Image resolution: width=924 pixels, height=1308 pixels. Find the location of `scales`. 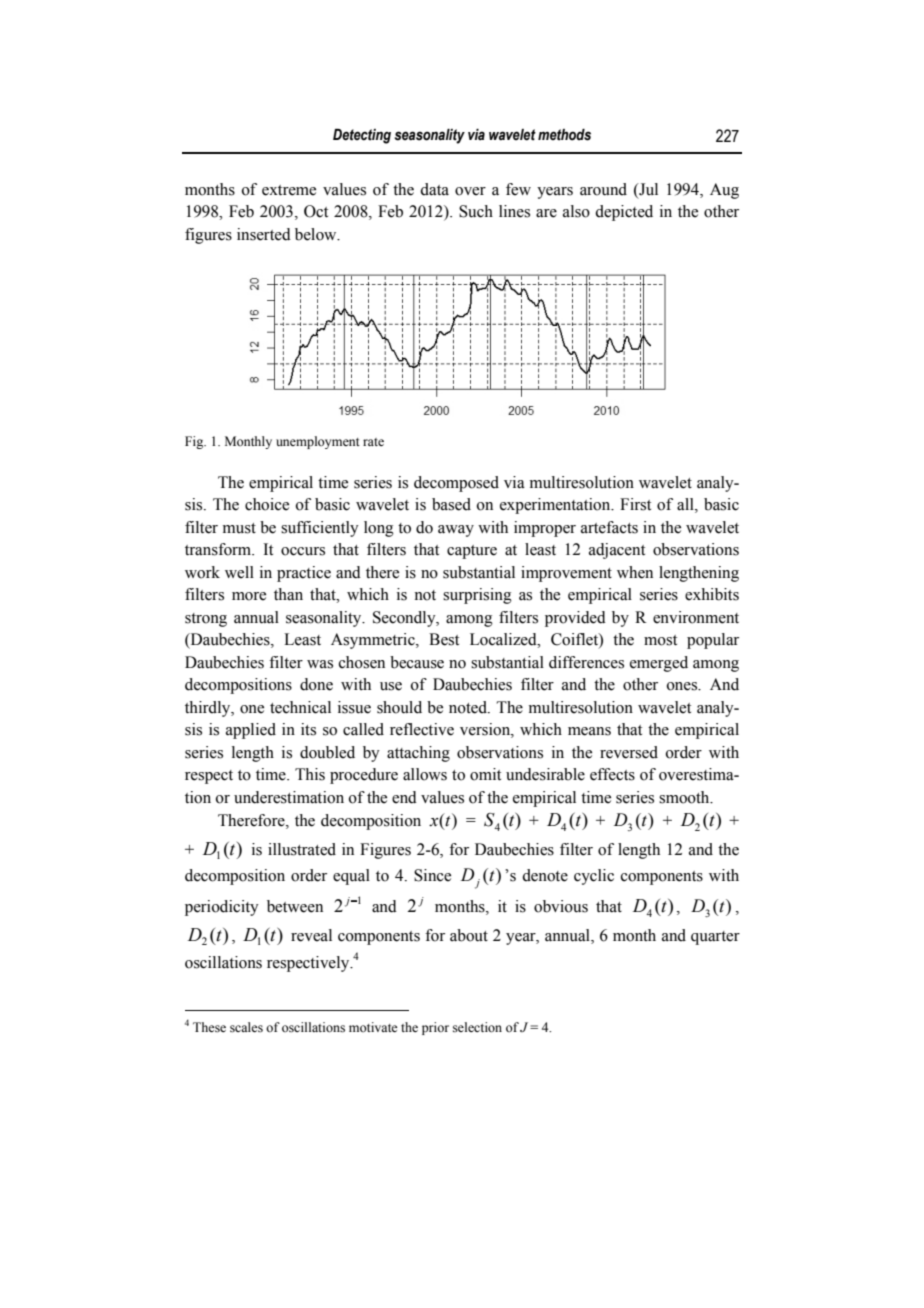

scales is located at coordinates (246, 1027).
